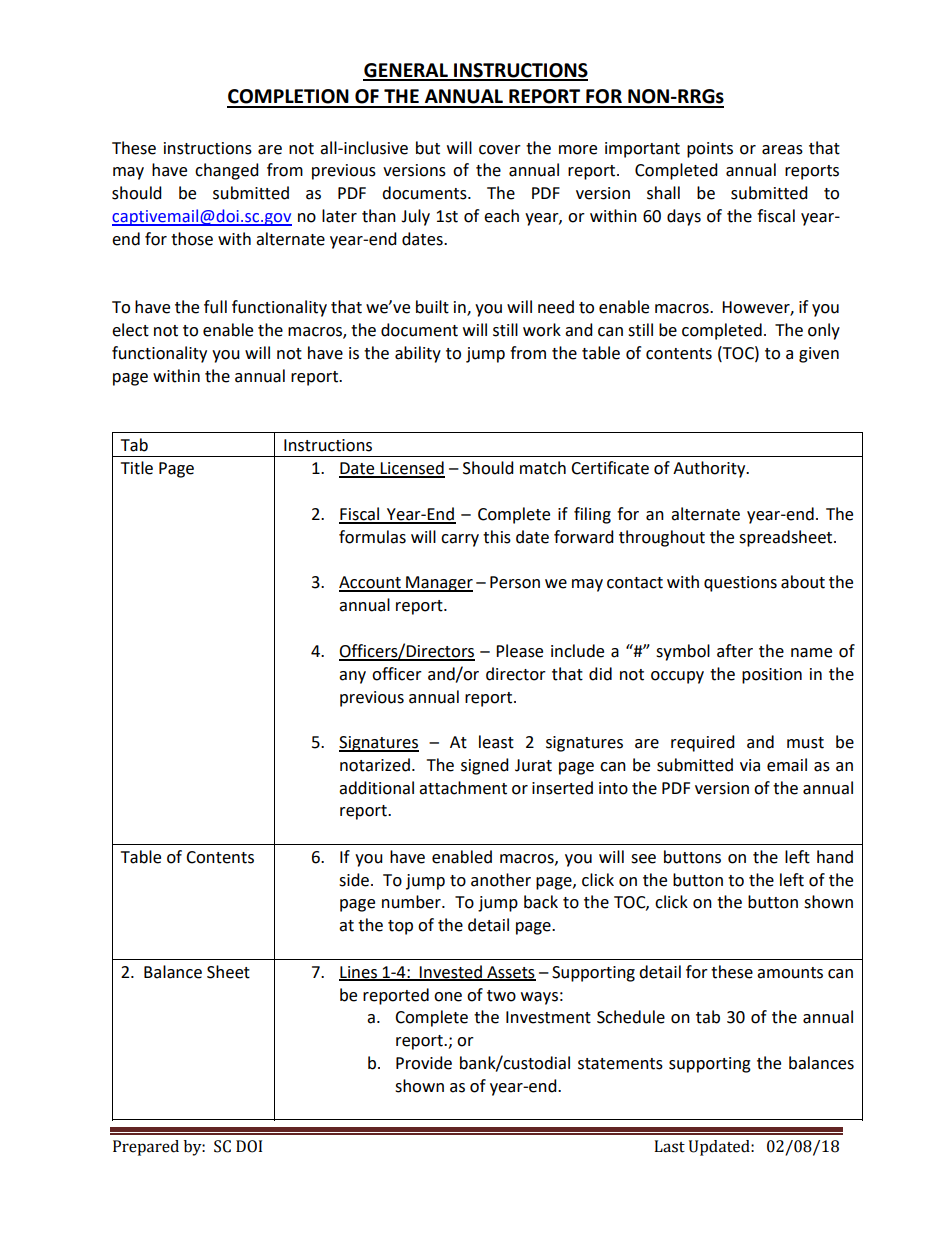  Describe the element at coordinates (500, 150) in the image. I see `cover` at that location.
